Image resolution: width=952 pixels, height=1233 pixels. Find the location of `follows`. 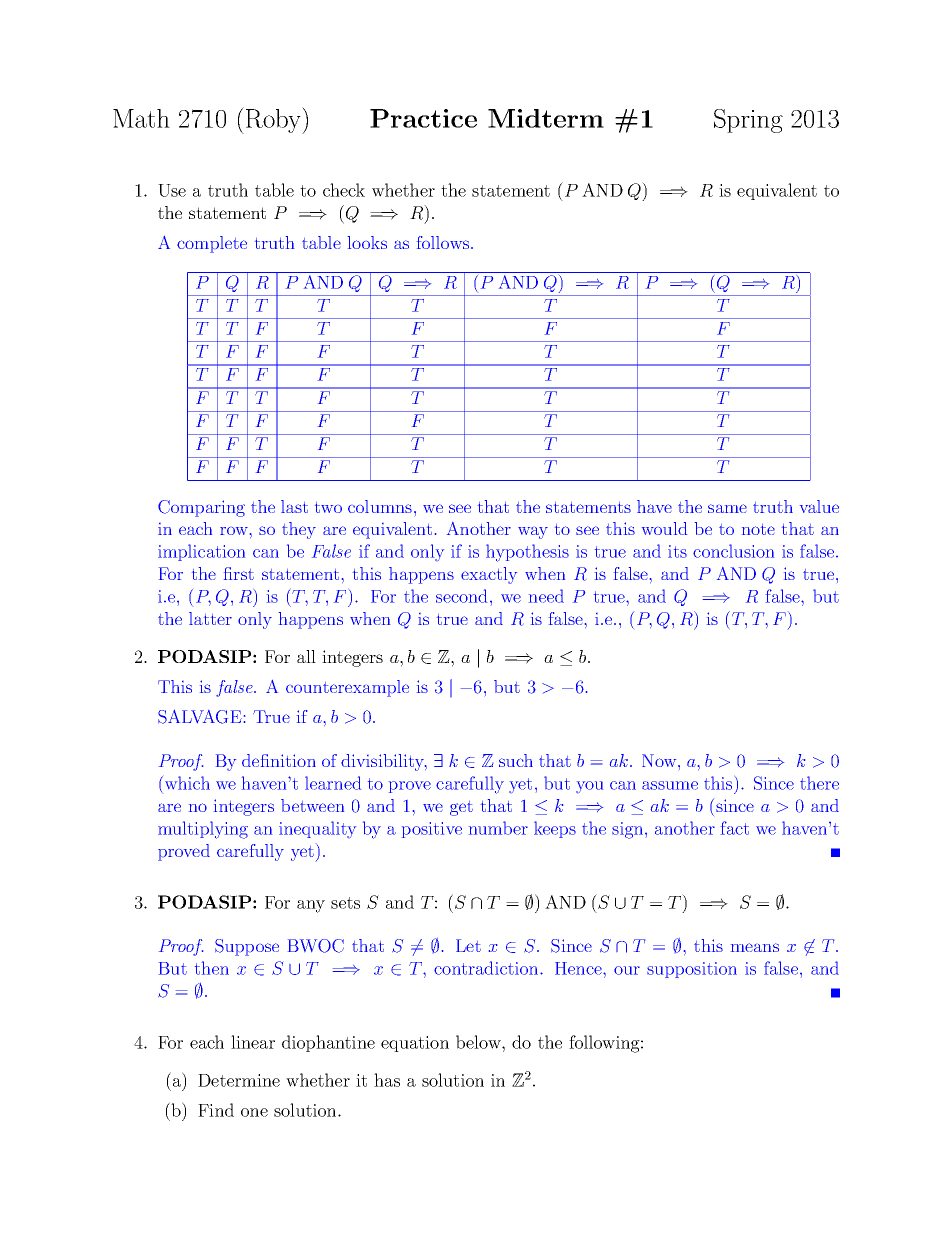

follows is located at coordinates (444, 242).
